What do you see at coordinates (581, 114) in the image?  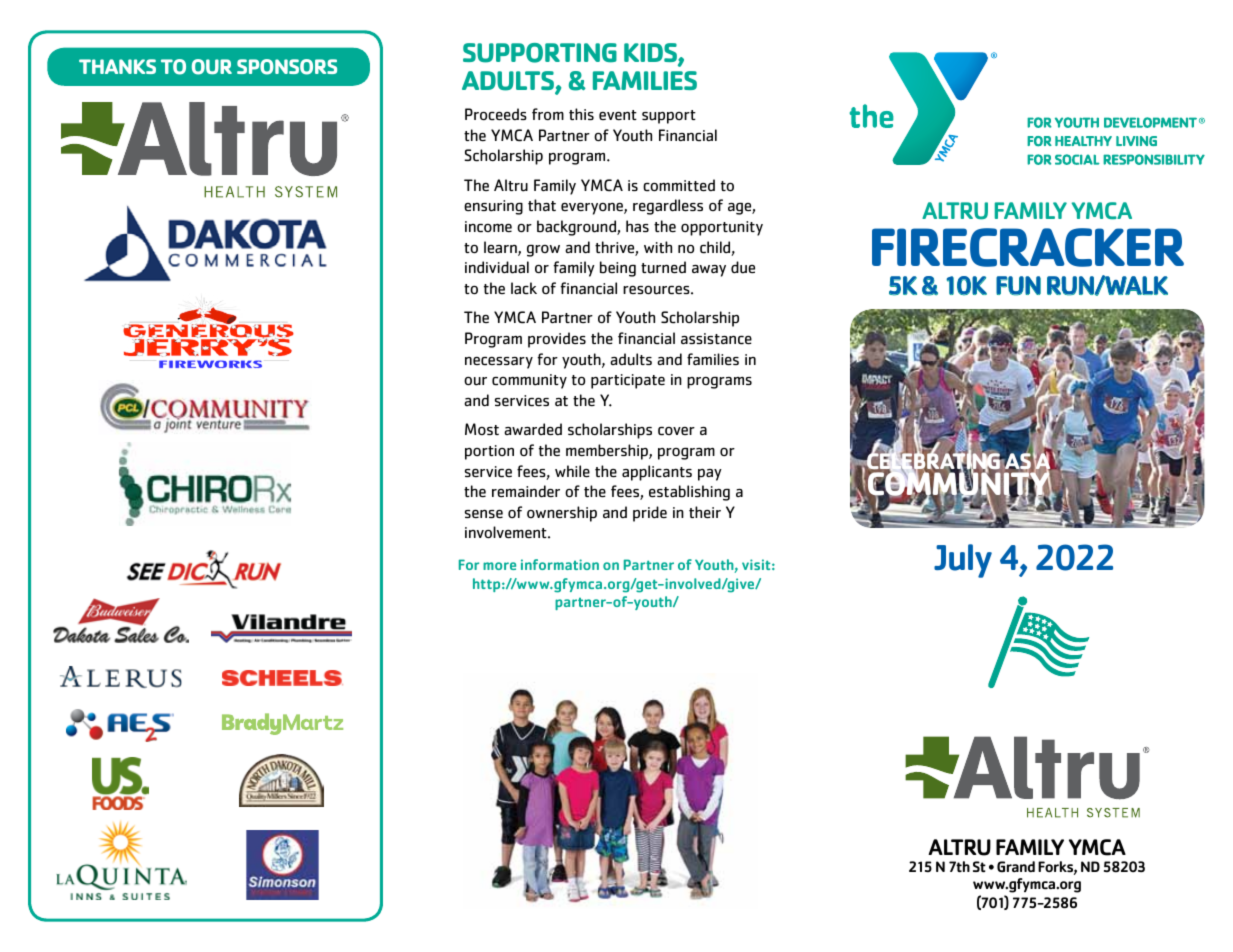 I see `this` at bounding box center [581, 114].
